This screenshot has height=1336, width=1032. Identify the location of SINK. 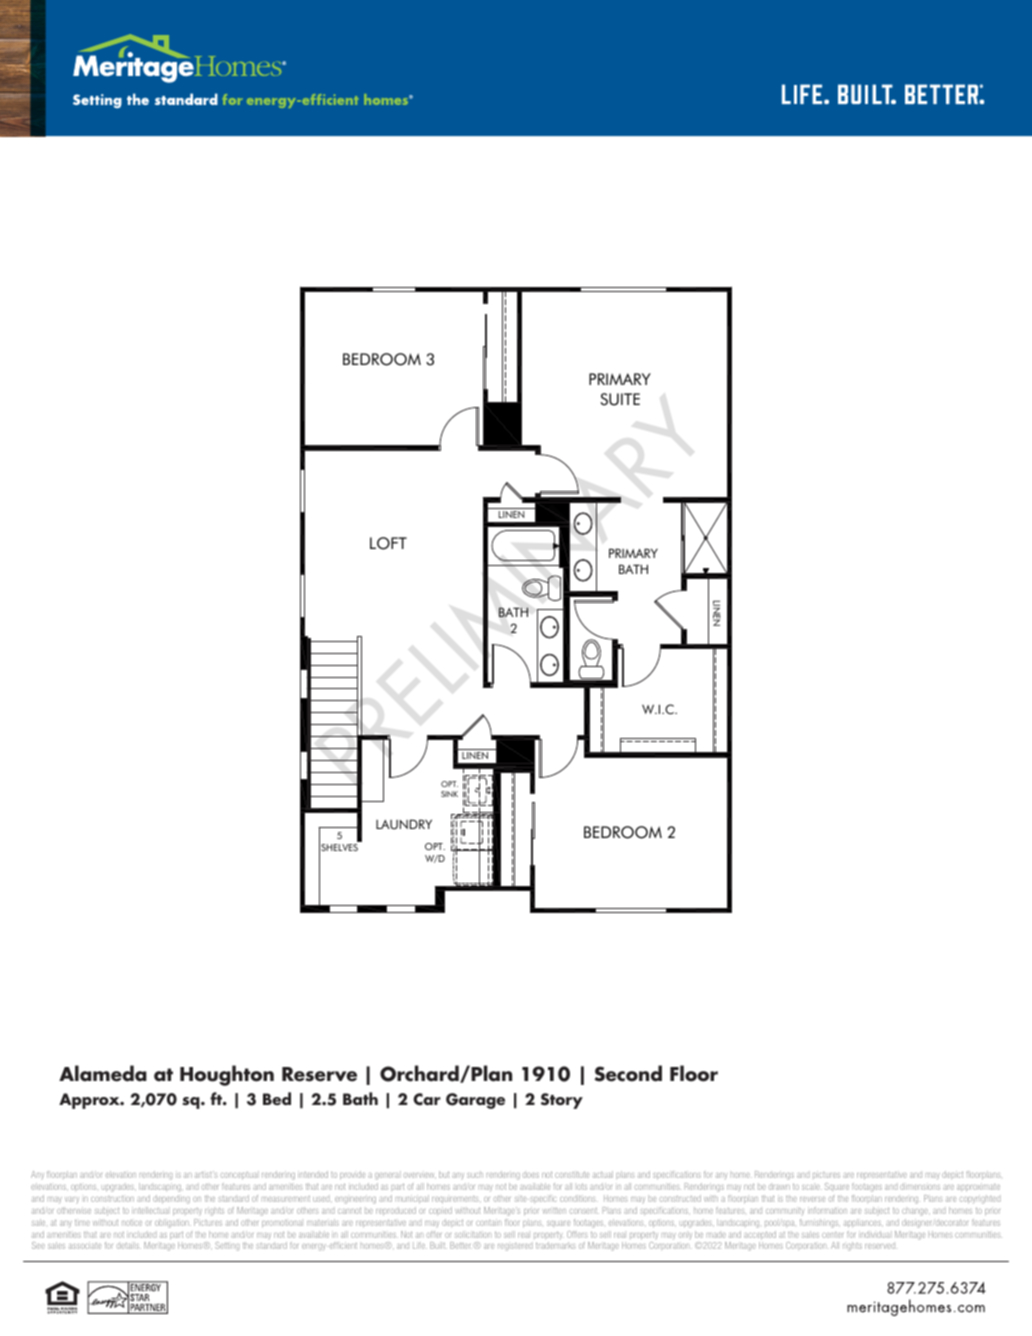
(449, 794).
